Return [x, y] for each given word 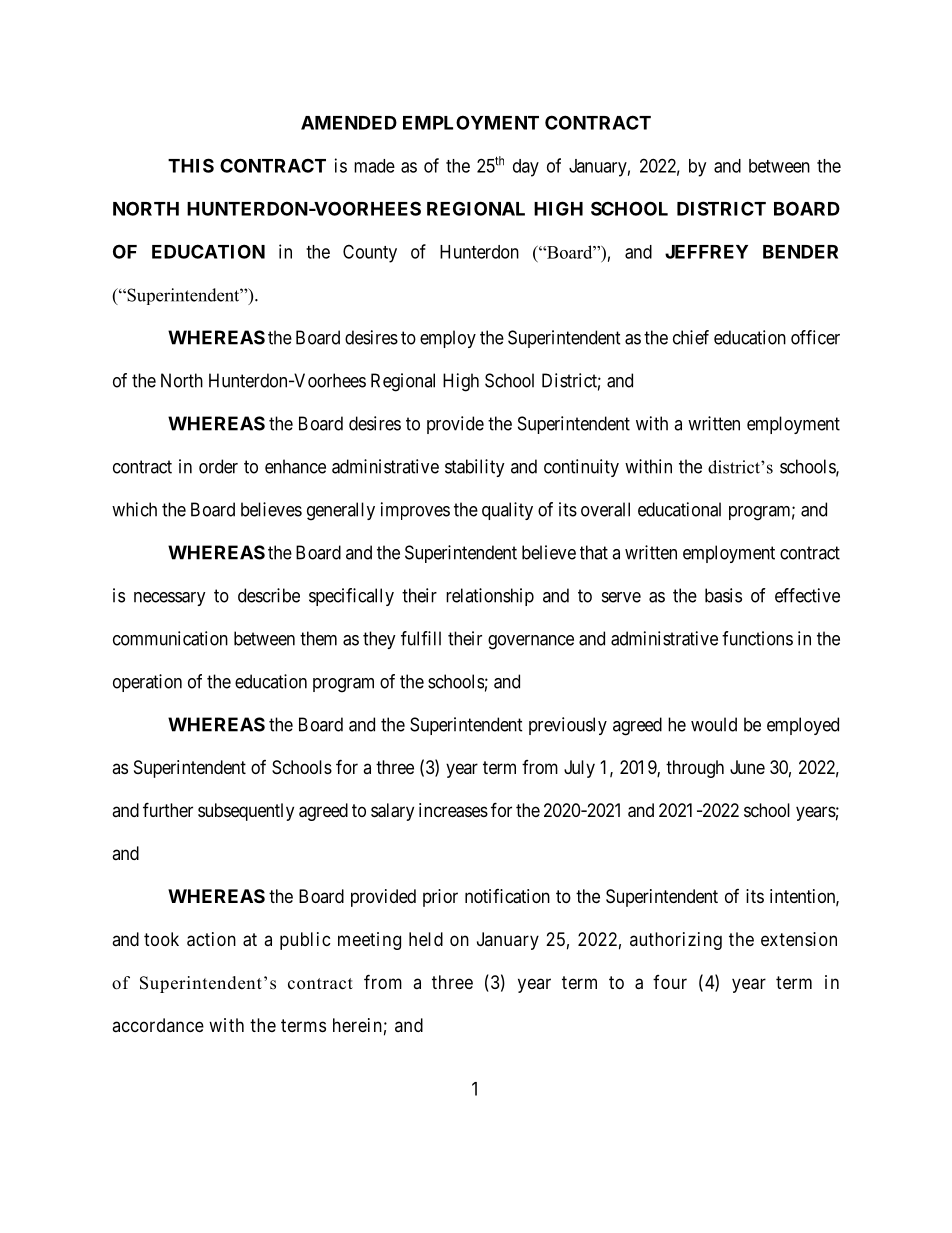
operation [147, 683]
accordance [158, 1025]
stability [475, 468]
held [426, 939]
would [714, 724]
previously [568, 726]
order [218, 466]
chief [691, 337]
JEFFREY [706, 252]
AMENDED [349, 123]
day [526, 168]
